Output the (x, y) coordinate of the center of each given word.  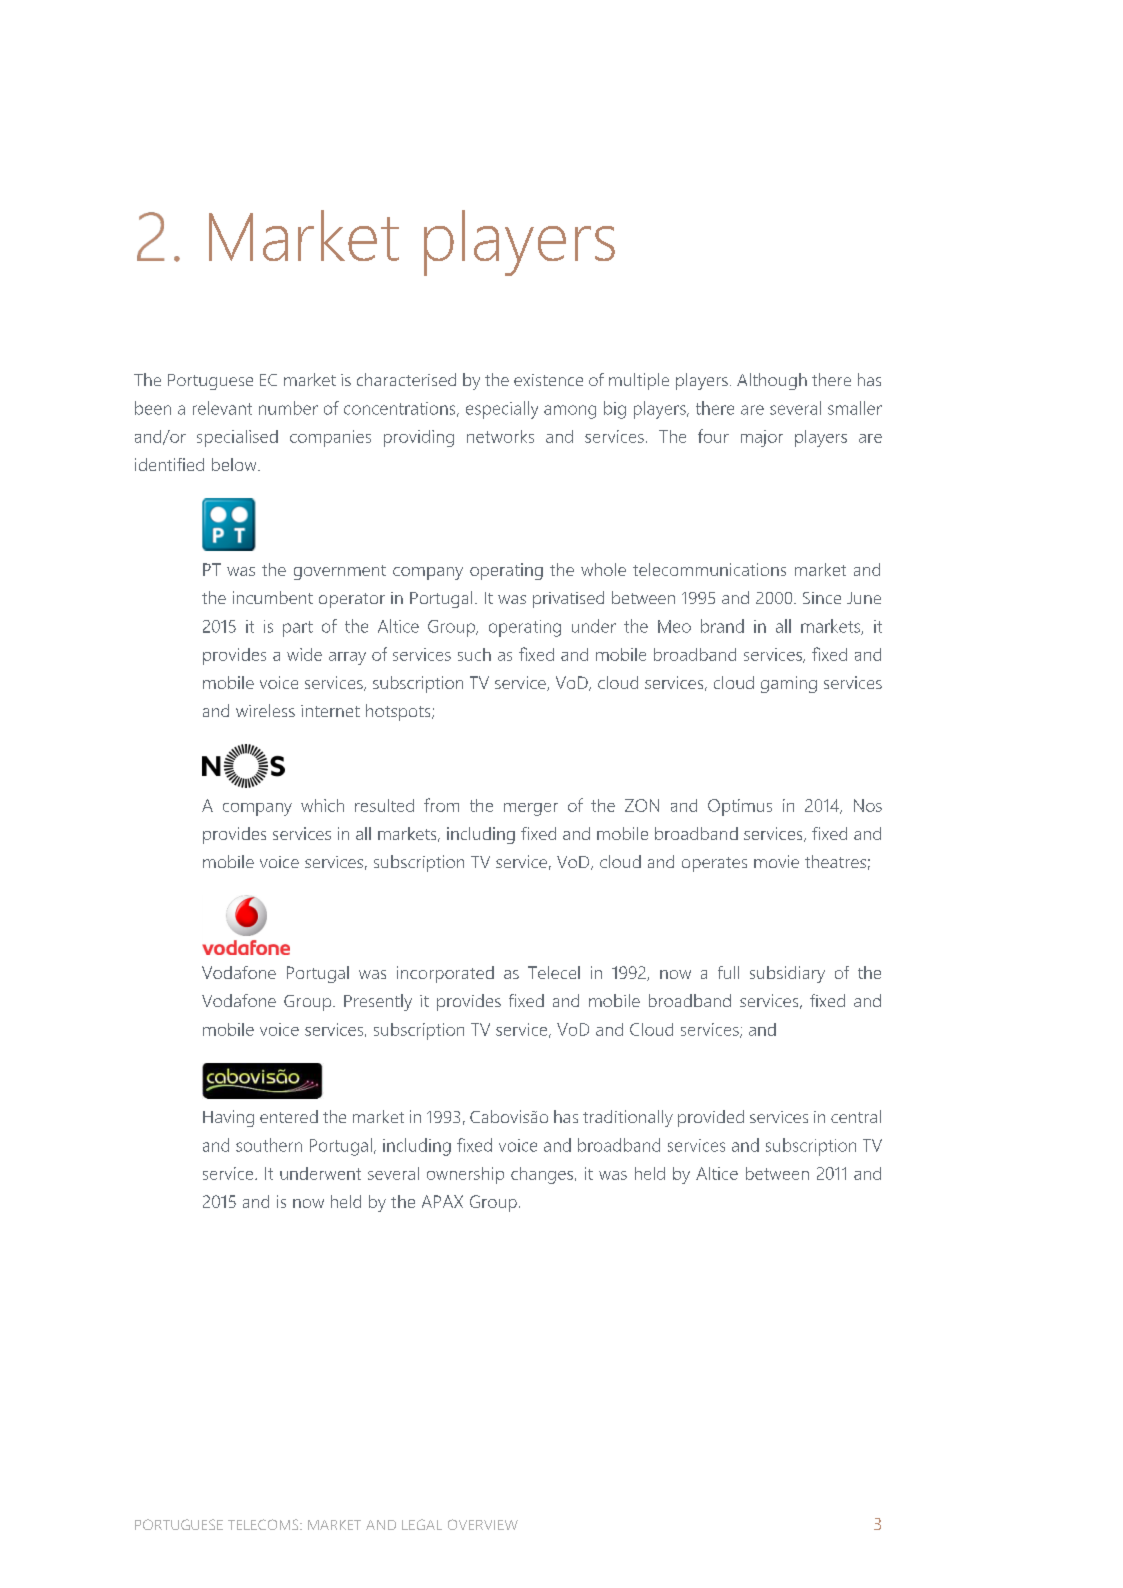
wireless (265, 710)
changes (543, 1175)
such (474, 654)
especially (502, 410)
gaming (789, 684)
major (762, 438)
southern (269, 1145)
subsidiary (787, 974)
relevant (222, 408)
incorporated (445, 974)
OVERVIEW (483, 1524)
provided (711, 1118)
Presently (378, 1002)
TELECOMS (264, 1524)
